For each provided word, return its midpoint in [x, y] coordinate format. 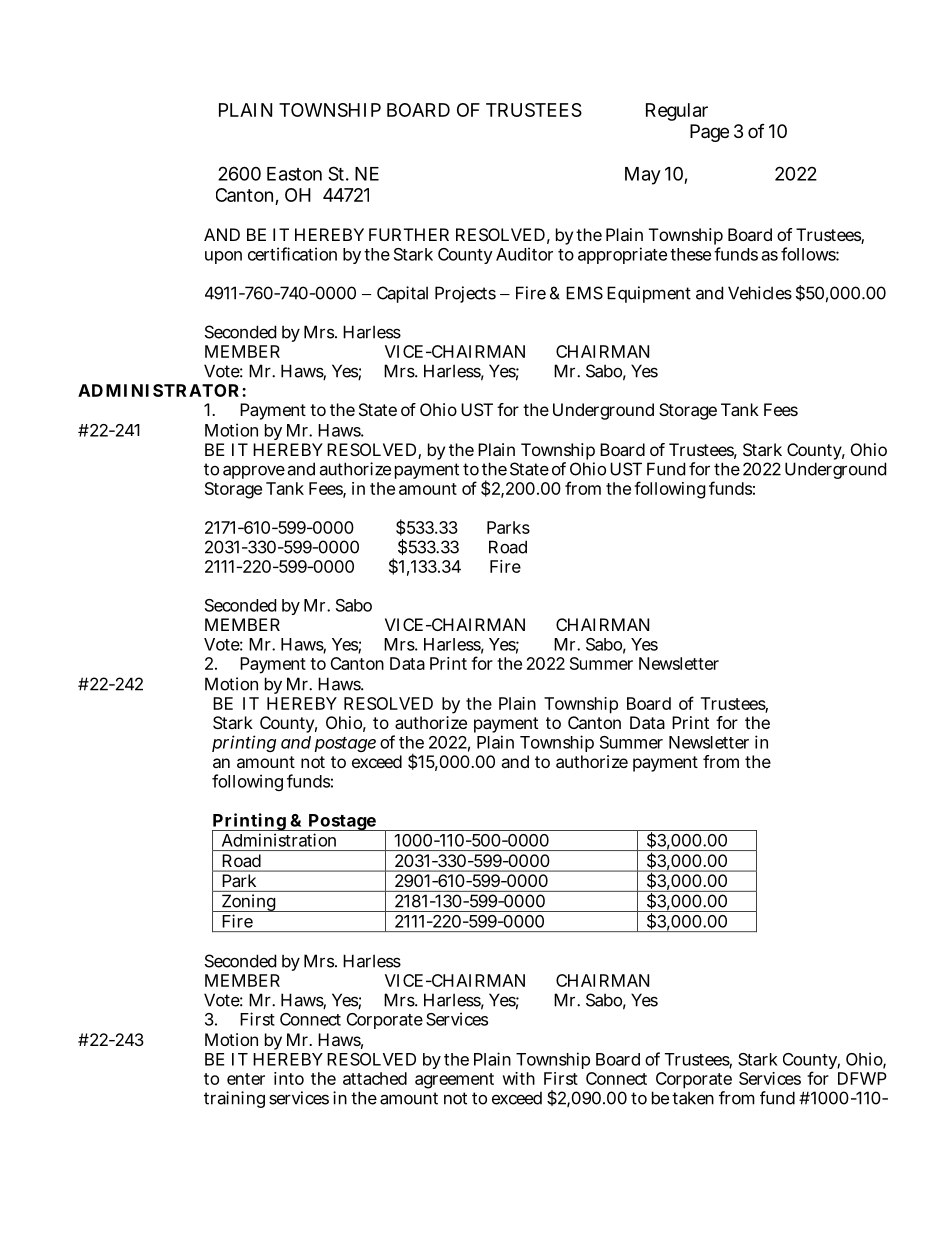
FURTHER [409, 234]
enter [246, 1079]
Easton [294, 174]
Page [709, 133]
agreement [454, 1081]
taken [693, 1098]
